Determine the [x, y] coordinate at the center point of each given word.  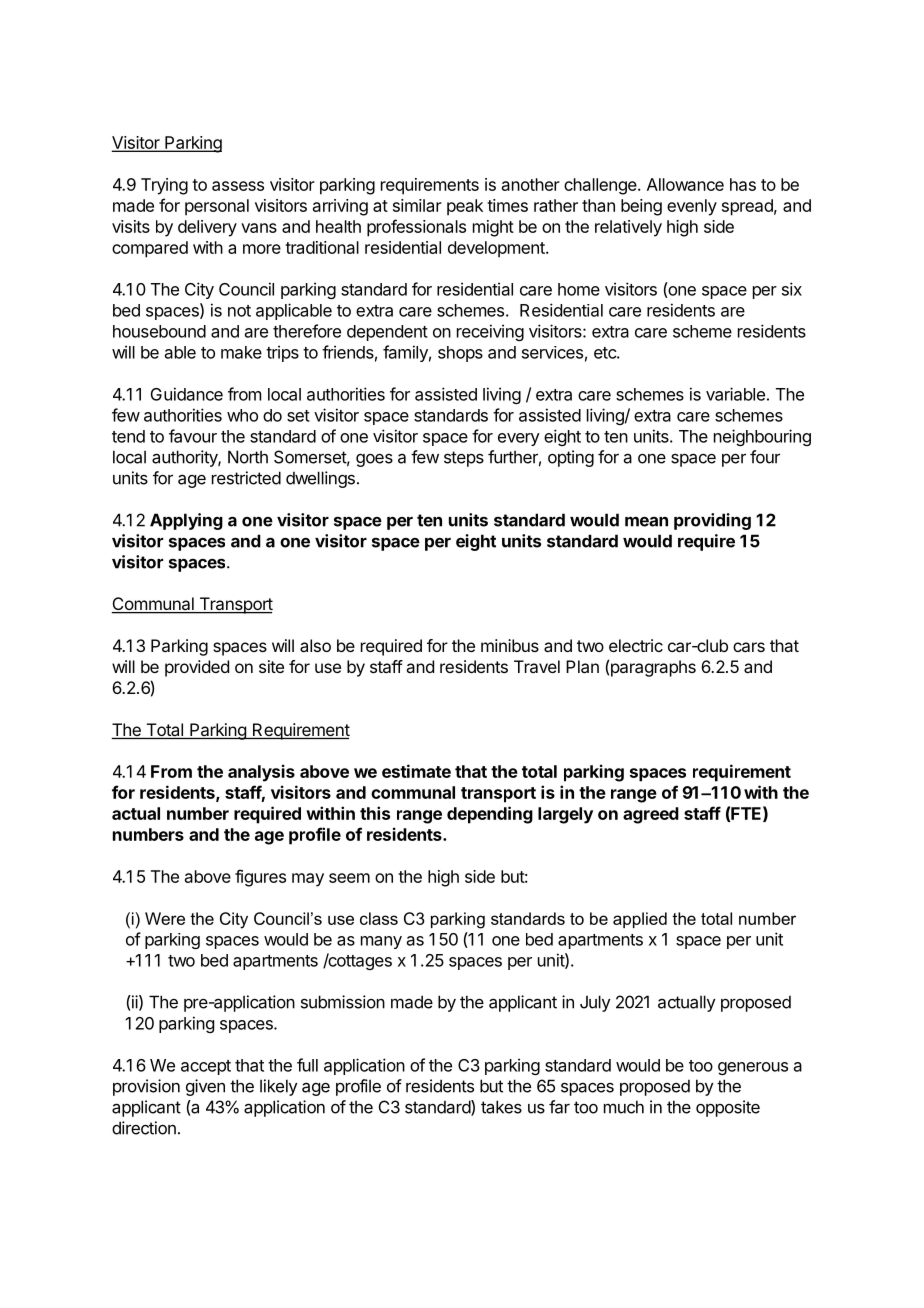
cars [749, 647]
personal [217, 207]
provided [197, 668]
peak [465, 207]
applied [640, 920]
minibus [510, 645]
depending [490, 815]
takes [501, 1107]
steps [464, 459]
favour [193, 436]
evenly [692, 207]
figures [260, 878]
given [205, 1087]
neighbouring [762, 437]
